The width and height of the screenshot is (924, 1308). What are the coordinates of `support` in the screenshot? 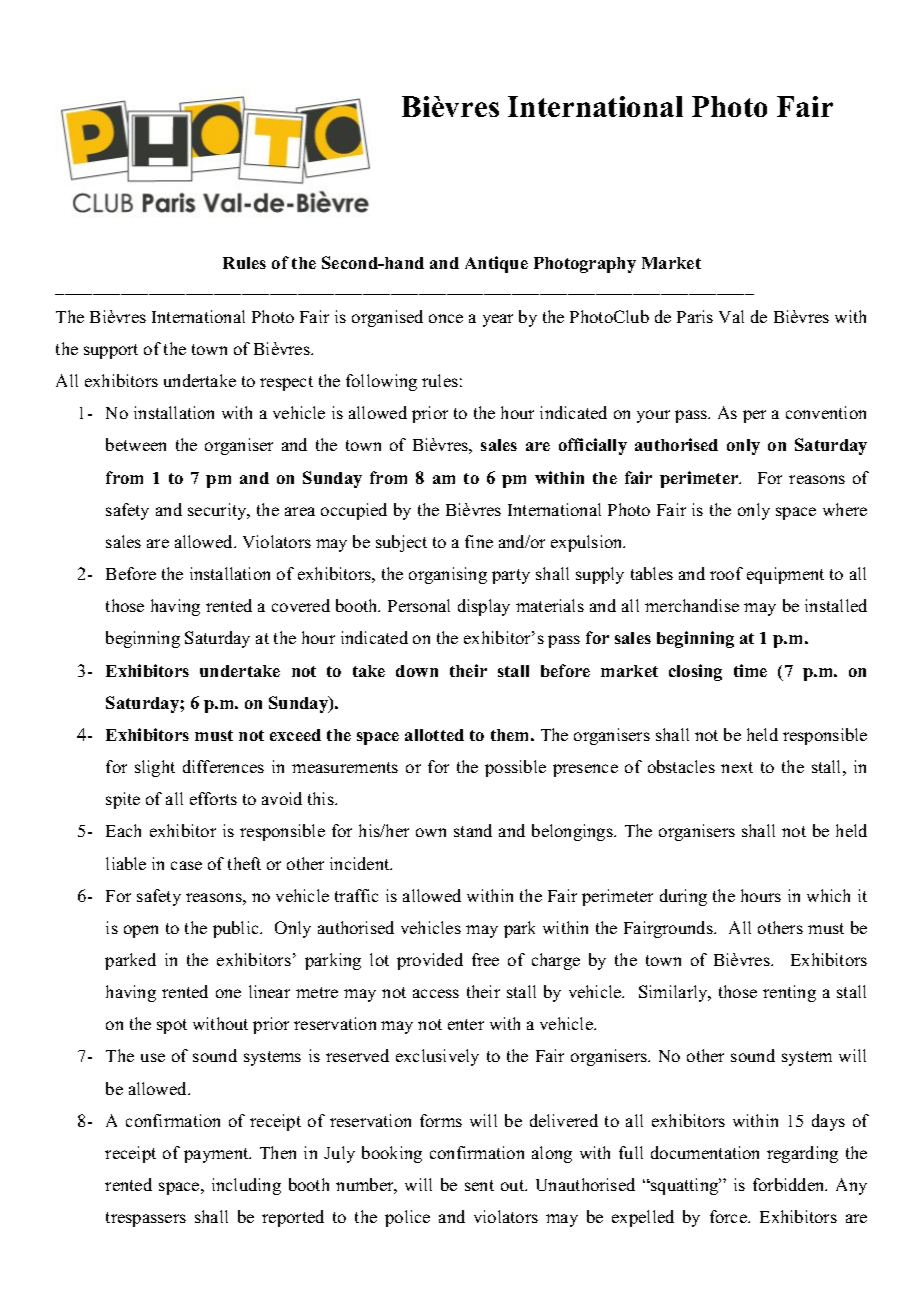 It's located at (111, 351).
